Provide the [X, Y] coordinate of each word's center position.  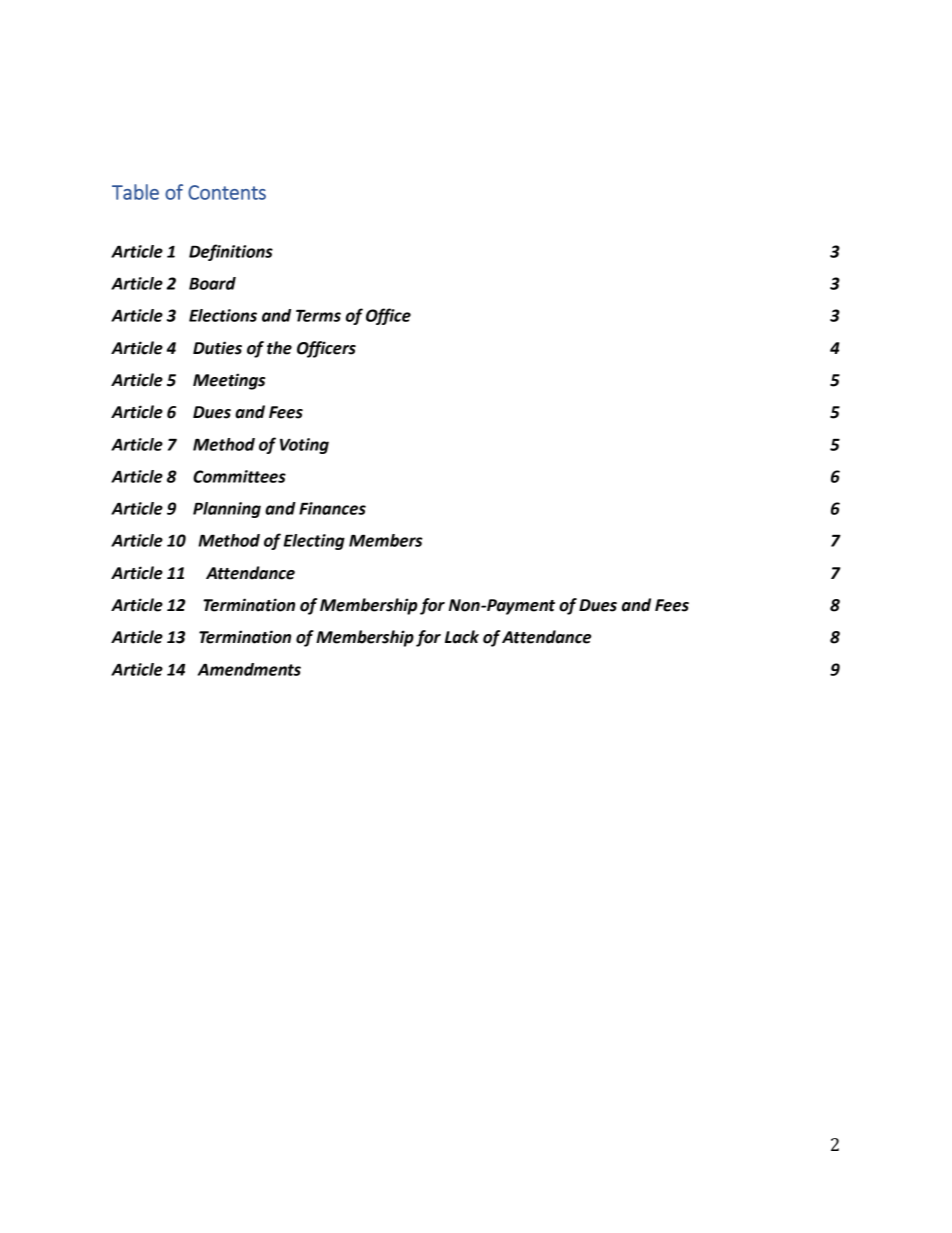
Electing [314, 542]
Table [135, 192]
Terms [318, 315]
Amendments [249, 669]
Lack [462, 637]
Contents [227, 192]
